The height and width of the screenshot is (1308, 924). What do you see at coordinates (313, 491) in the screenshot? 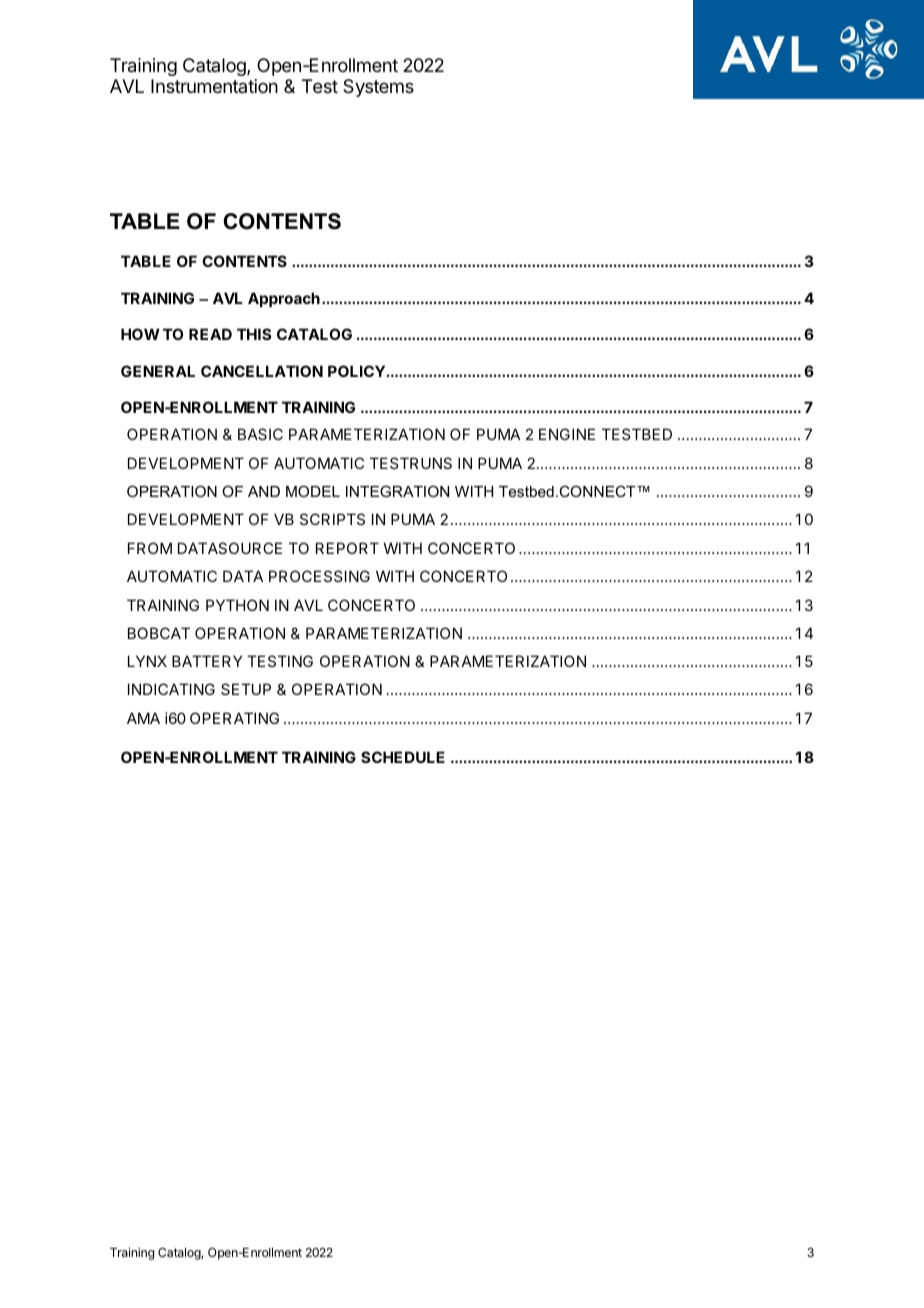
I see `MODEL` at bounding box center [313, 491].
